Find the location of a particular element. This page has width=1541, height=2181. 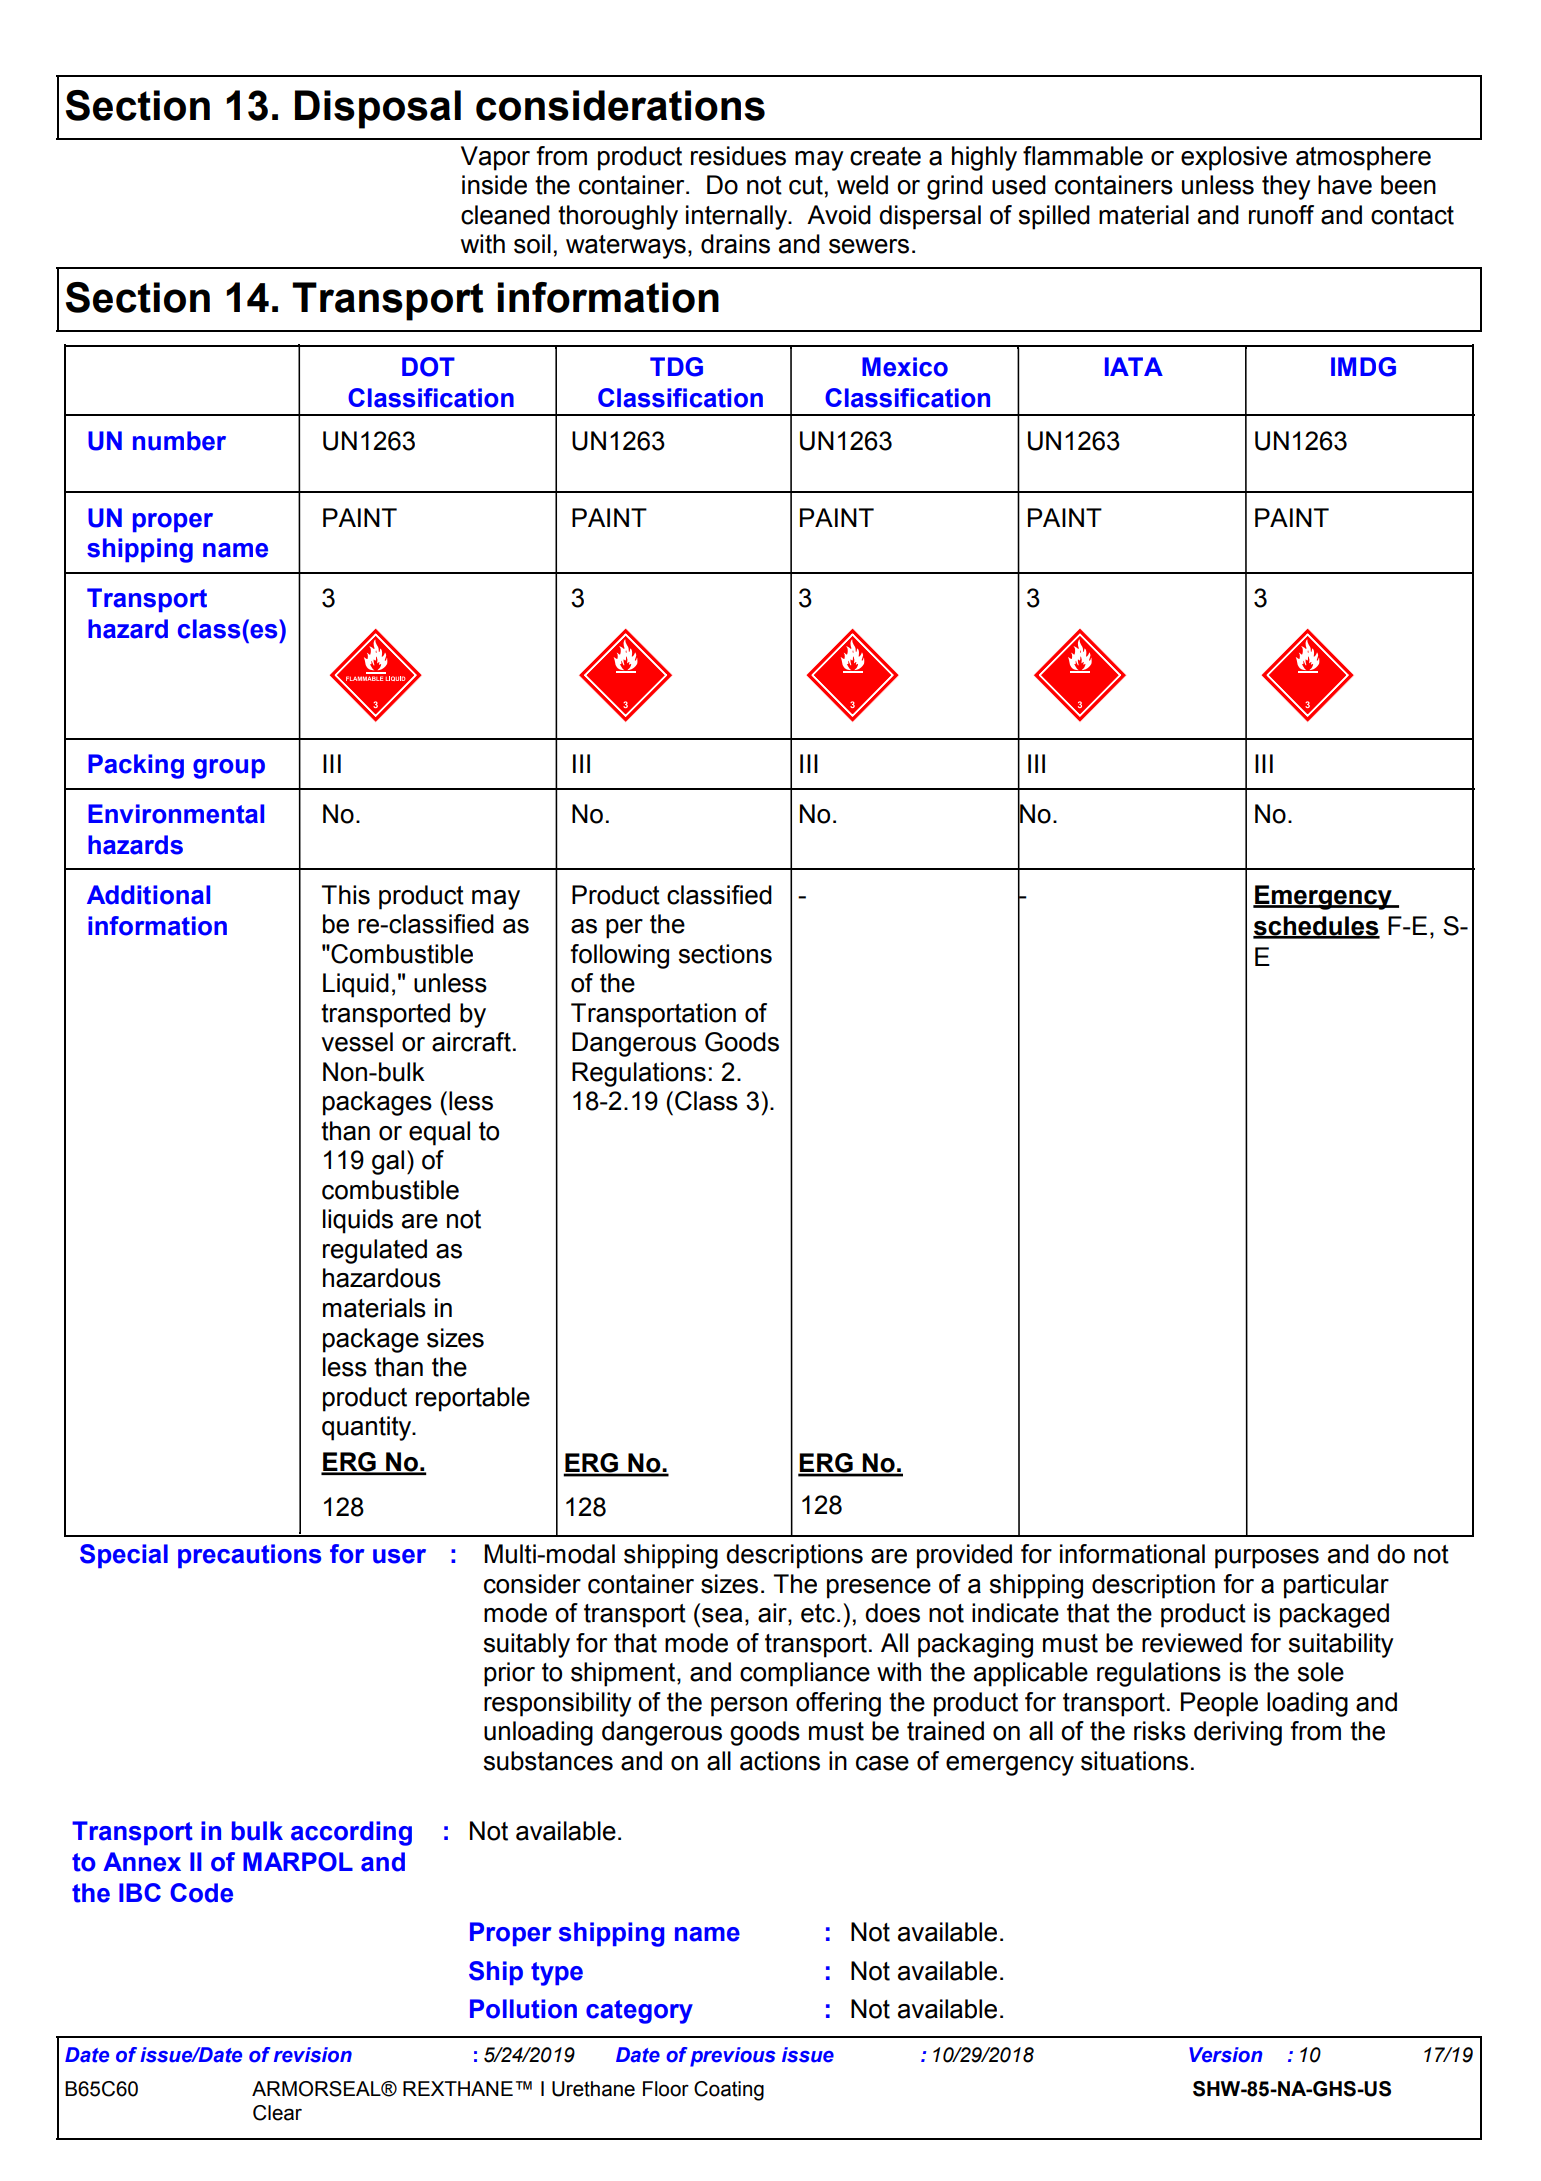

Disposal is located at coordinates (378, 109).
